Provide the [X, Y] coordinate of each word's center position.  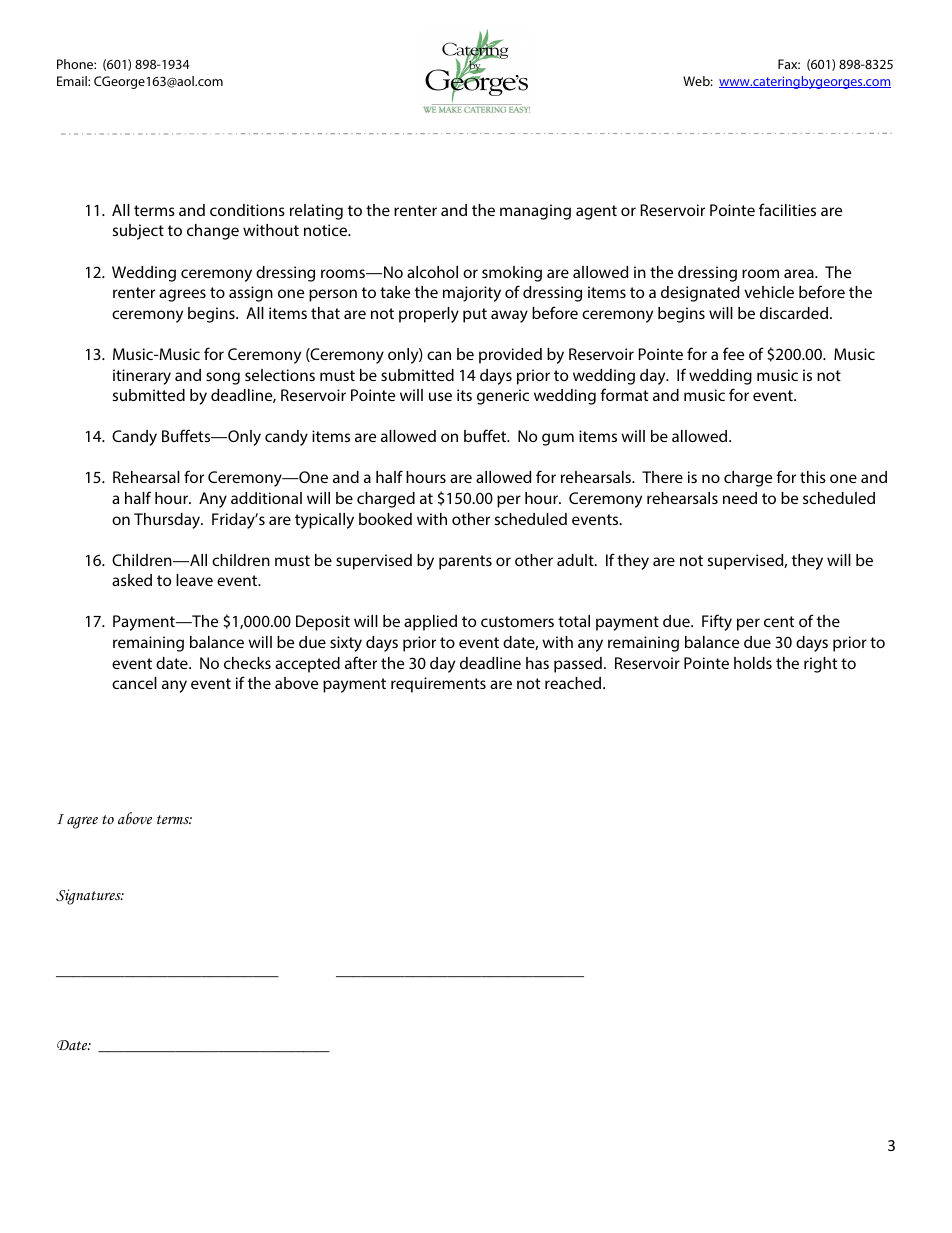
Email [73, 81]
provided [510, 356]
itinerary [142, 377]
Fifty [717, 622]
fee [733, 353]
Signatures [89, 897]
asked [132, 580]
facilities [787, 209]
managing [535, 212]
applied [430, 623]
